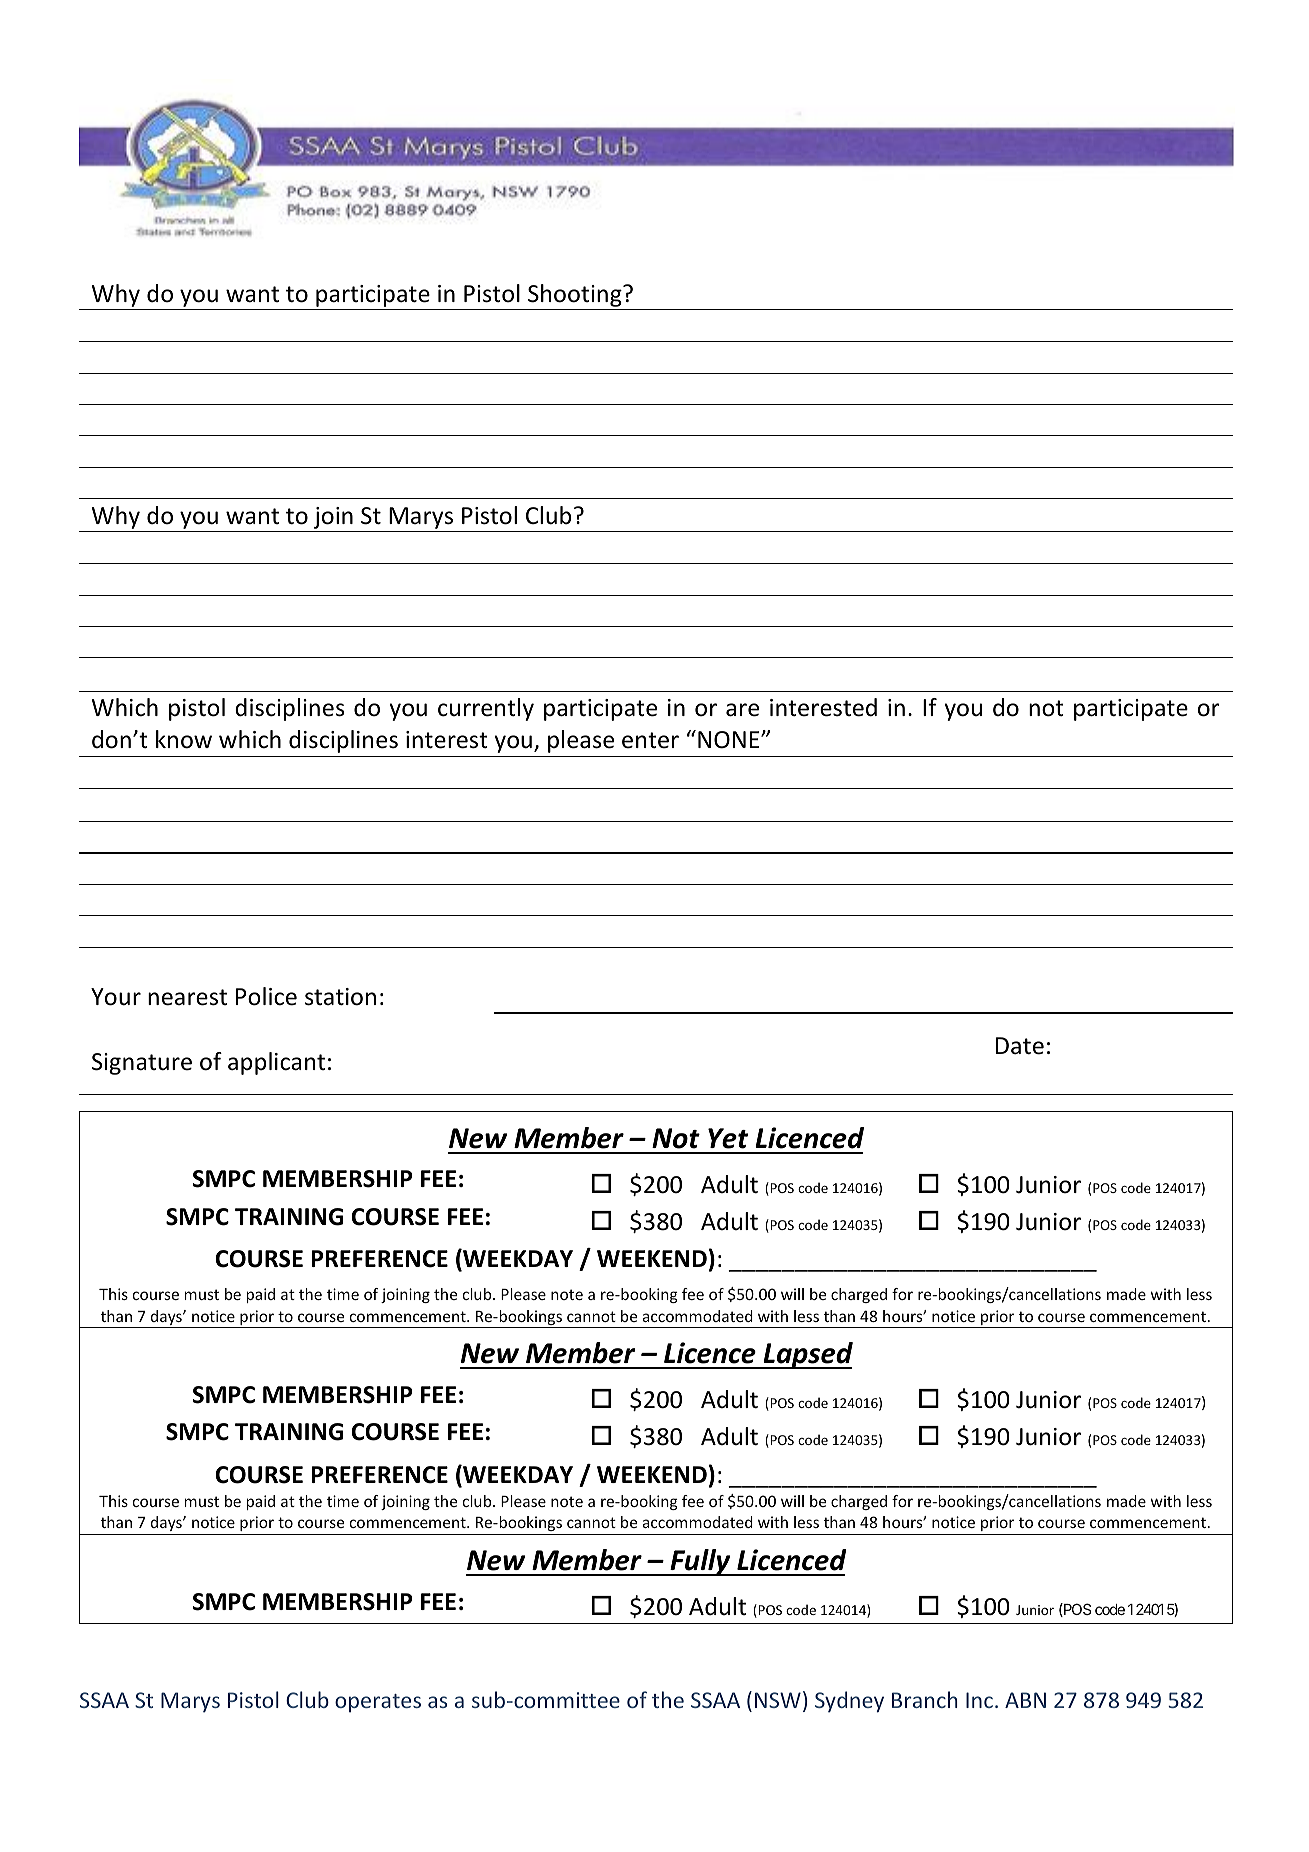  Describe the element at coordinates (486, 709) in the document. I see `currently` at that location.
